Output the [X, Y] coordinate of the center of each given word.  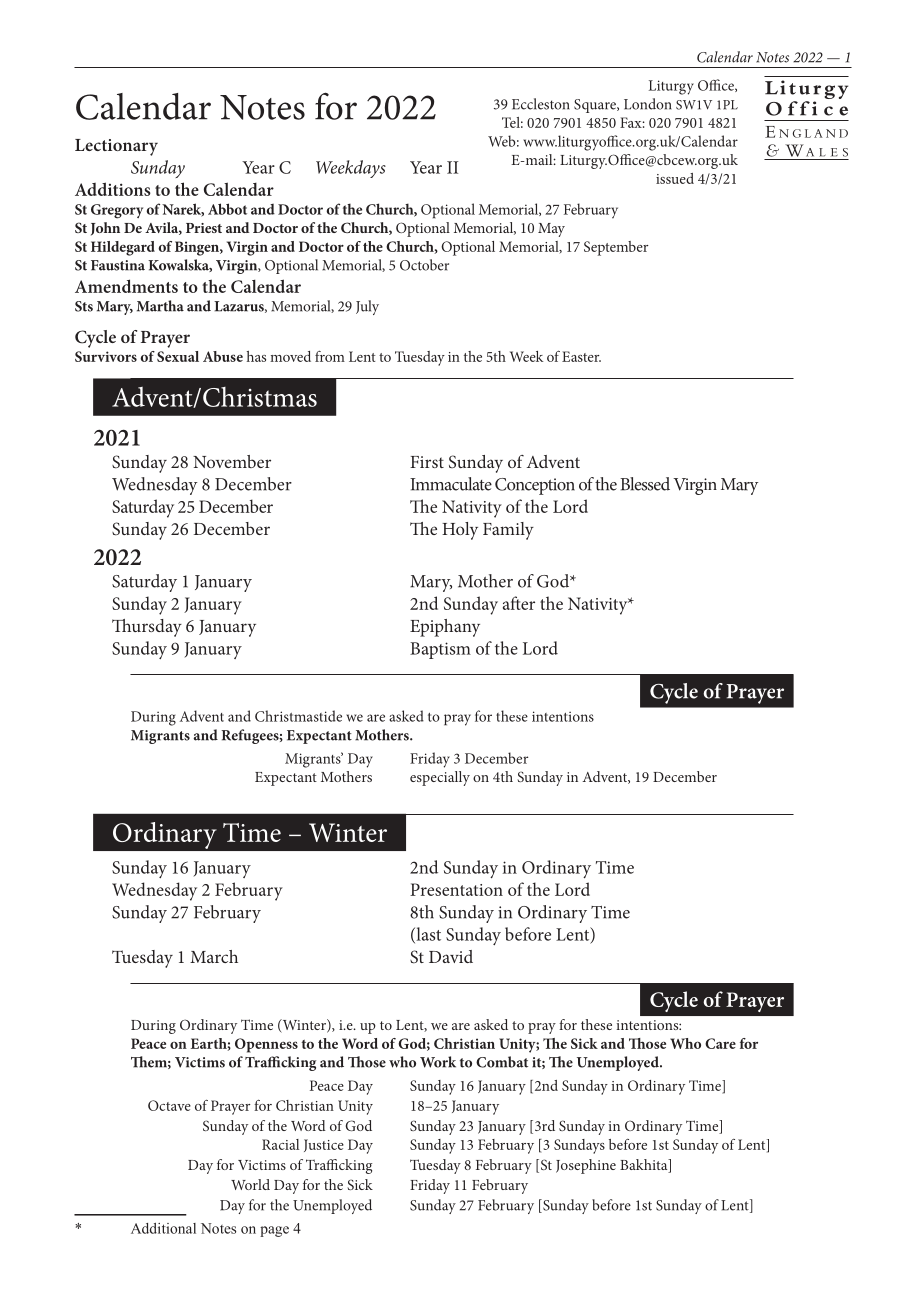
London [647, 104]
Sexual [178, 356]
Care [720, 1043]
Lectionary [116, 147]
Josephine [586, 1166]
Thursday [147, 628]
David [451, 956]
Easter [581, 356]
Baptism [440, 650]
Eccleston [540, 104]
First [427, 462]
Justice [324, 1145]
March [214, 956]
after [519, 603]
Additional [163, 1228]
